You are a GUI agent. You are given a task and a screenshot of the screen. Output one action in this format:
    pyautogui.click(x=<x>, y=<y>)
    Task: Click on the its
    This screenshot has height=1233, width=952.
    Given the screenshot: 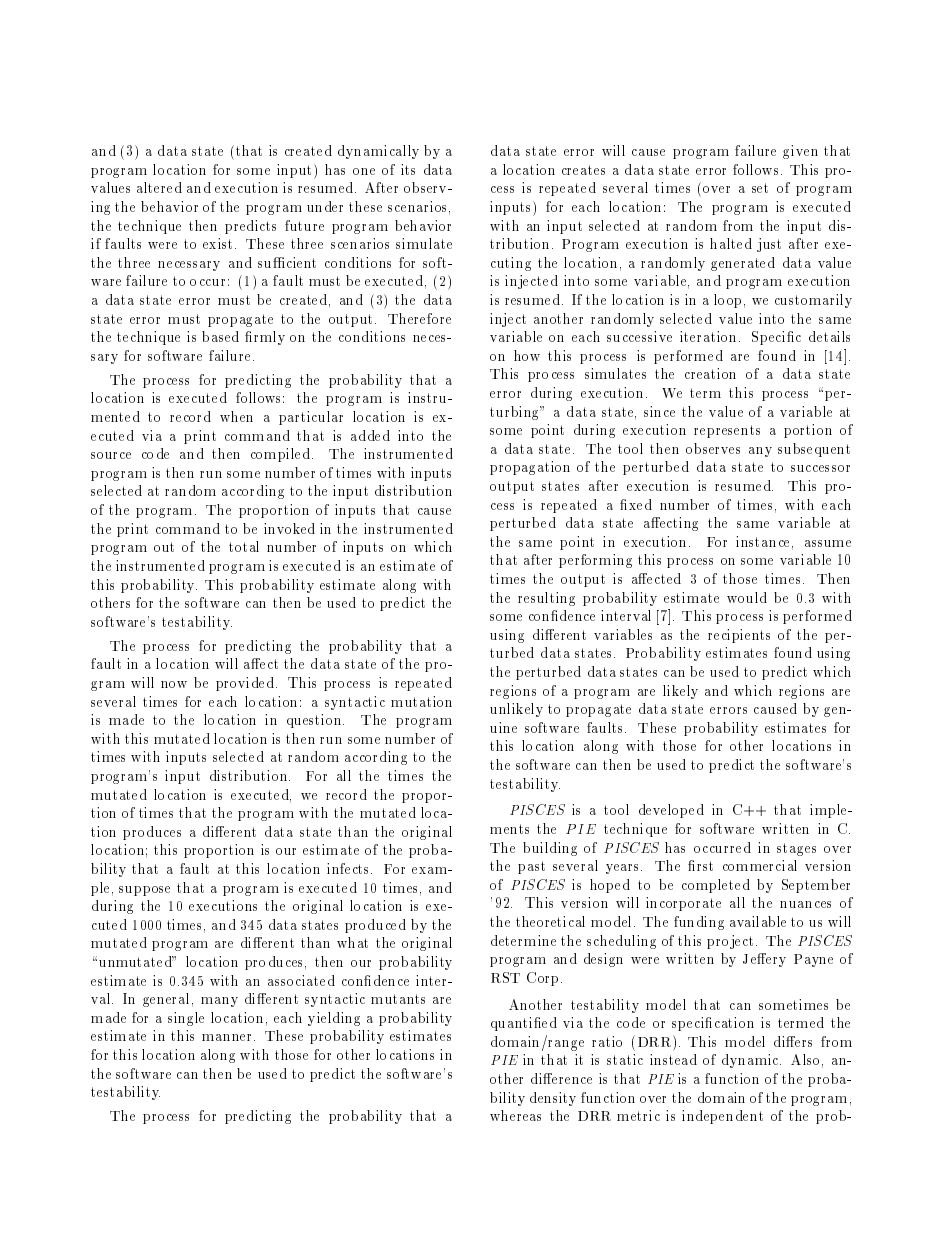 What is the action you would take?
    pyautogui.click(x=408, y=169)
